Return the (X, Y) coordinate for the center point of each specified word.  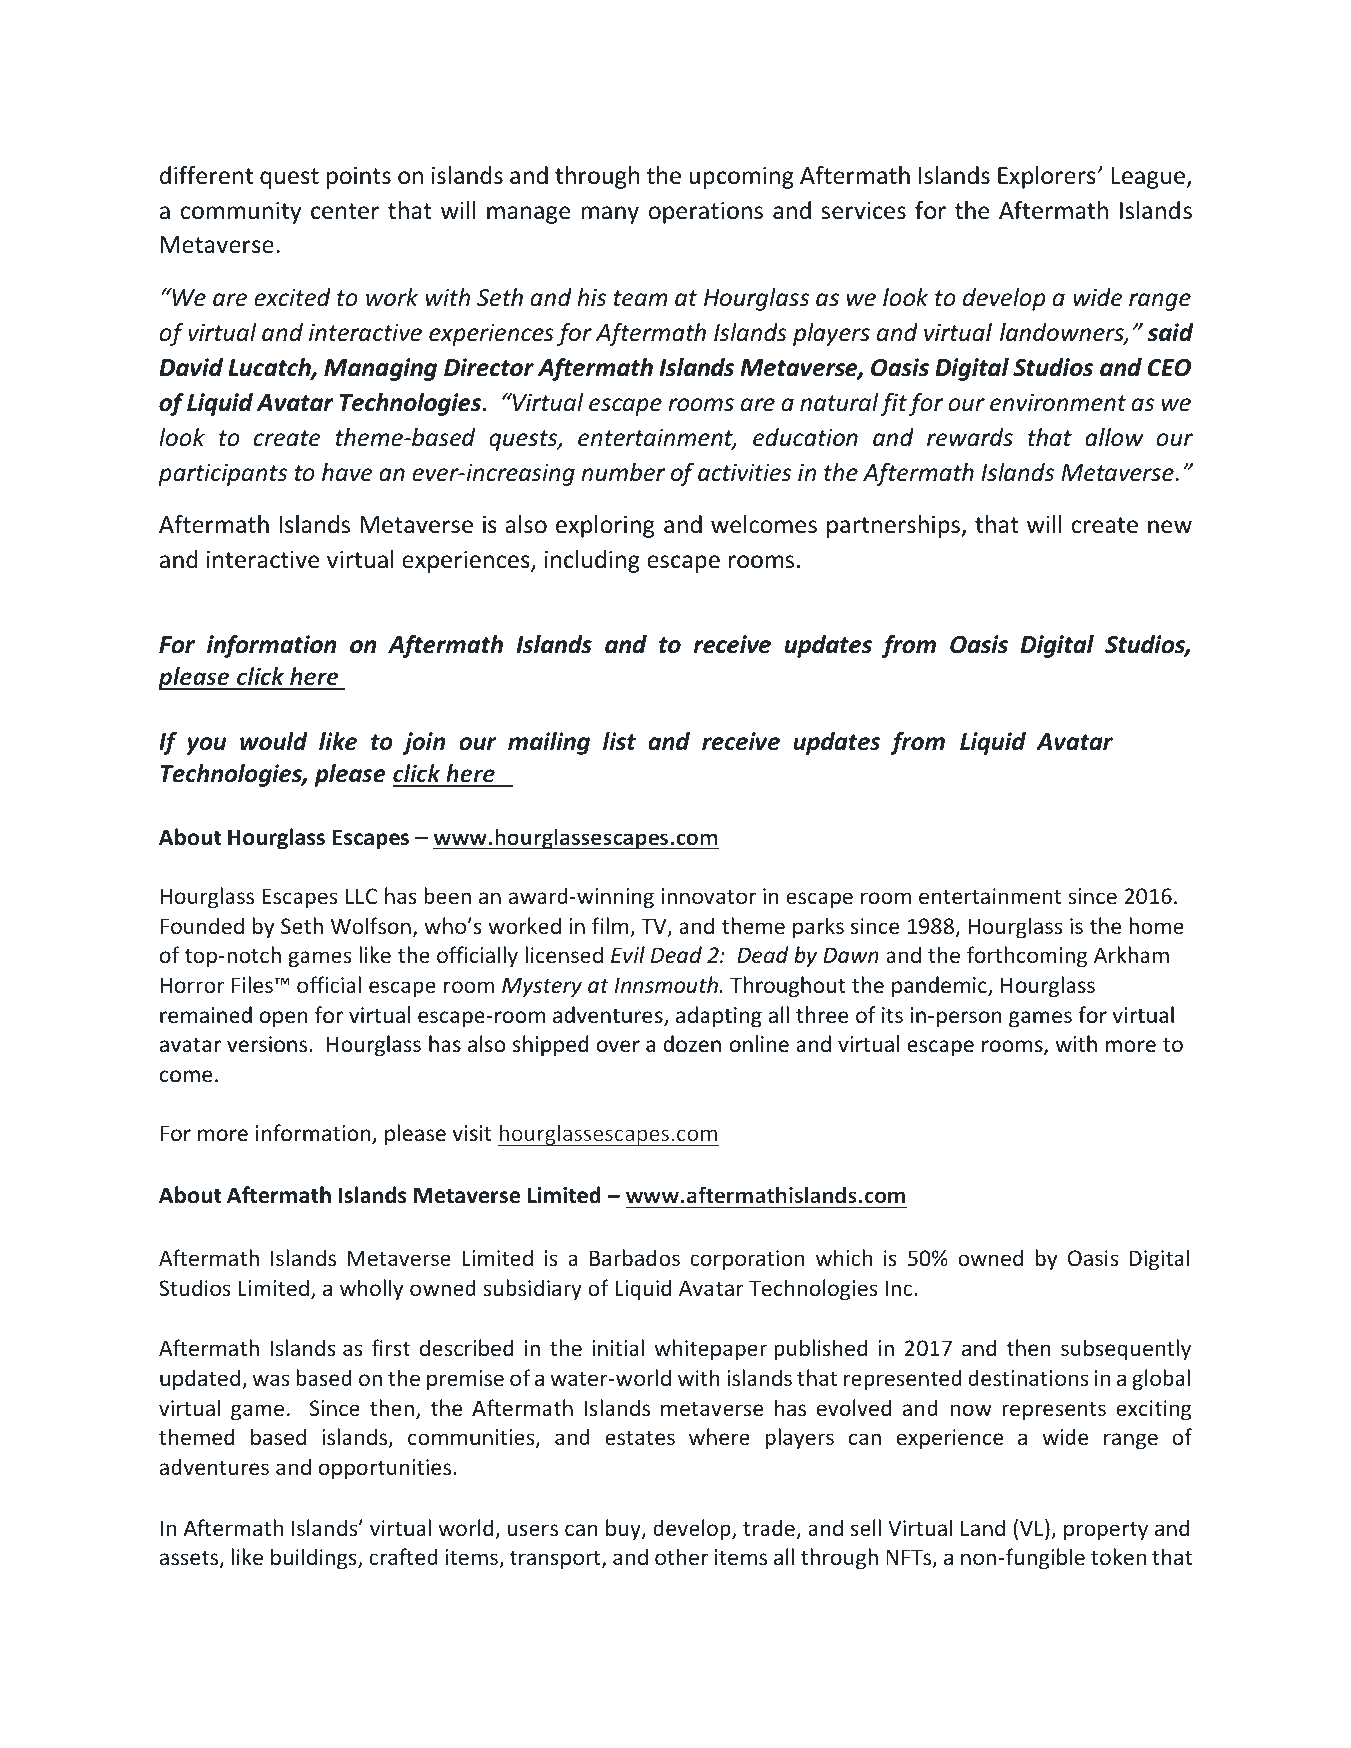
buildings (315, 1559)
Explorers (1047, 177)
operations (706, 213)
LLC (361, 896)
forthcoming (1027, 957)
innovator (709, 896)
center (345, 211)
